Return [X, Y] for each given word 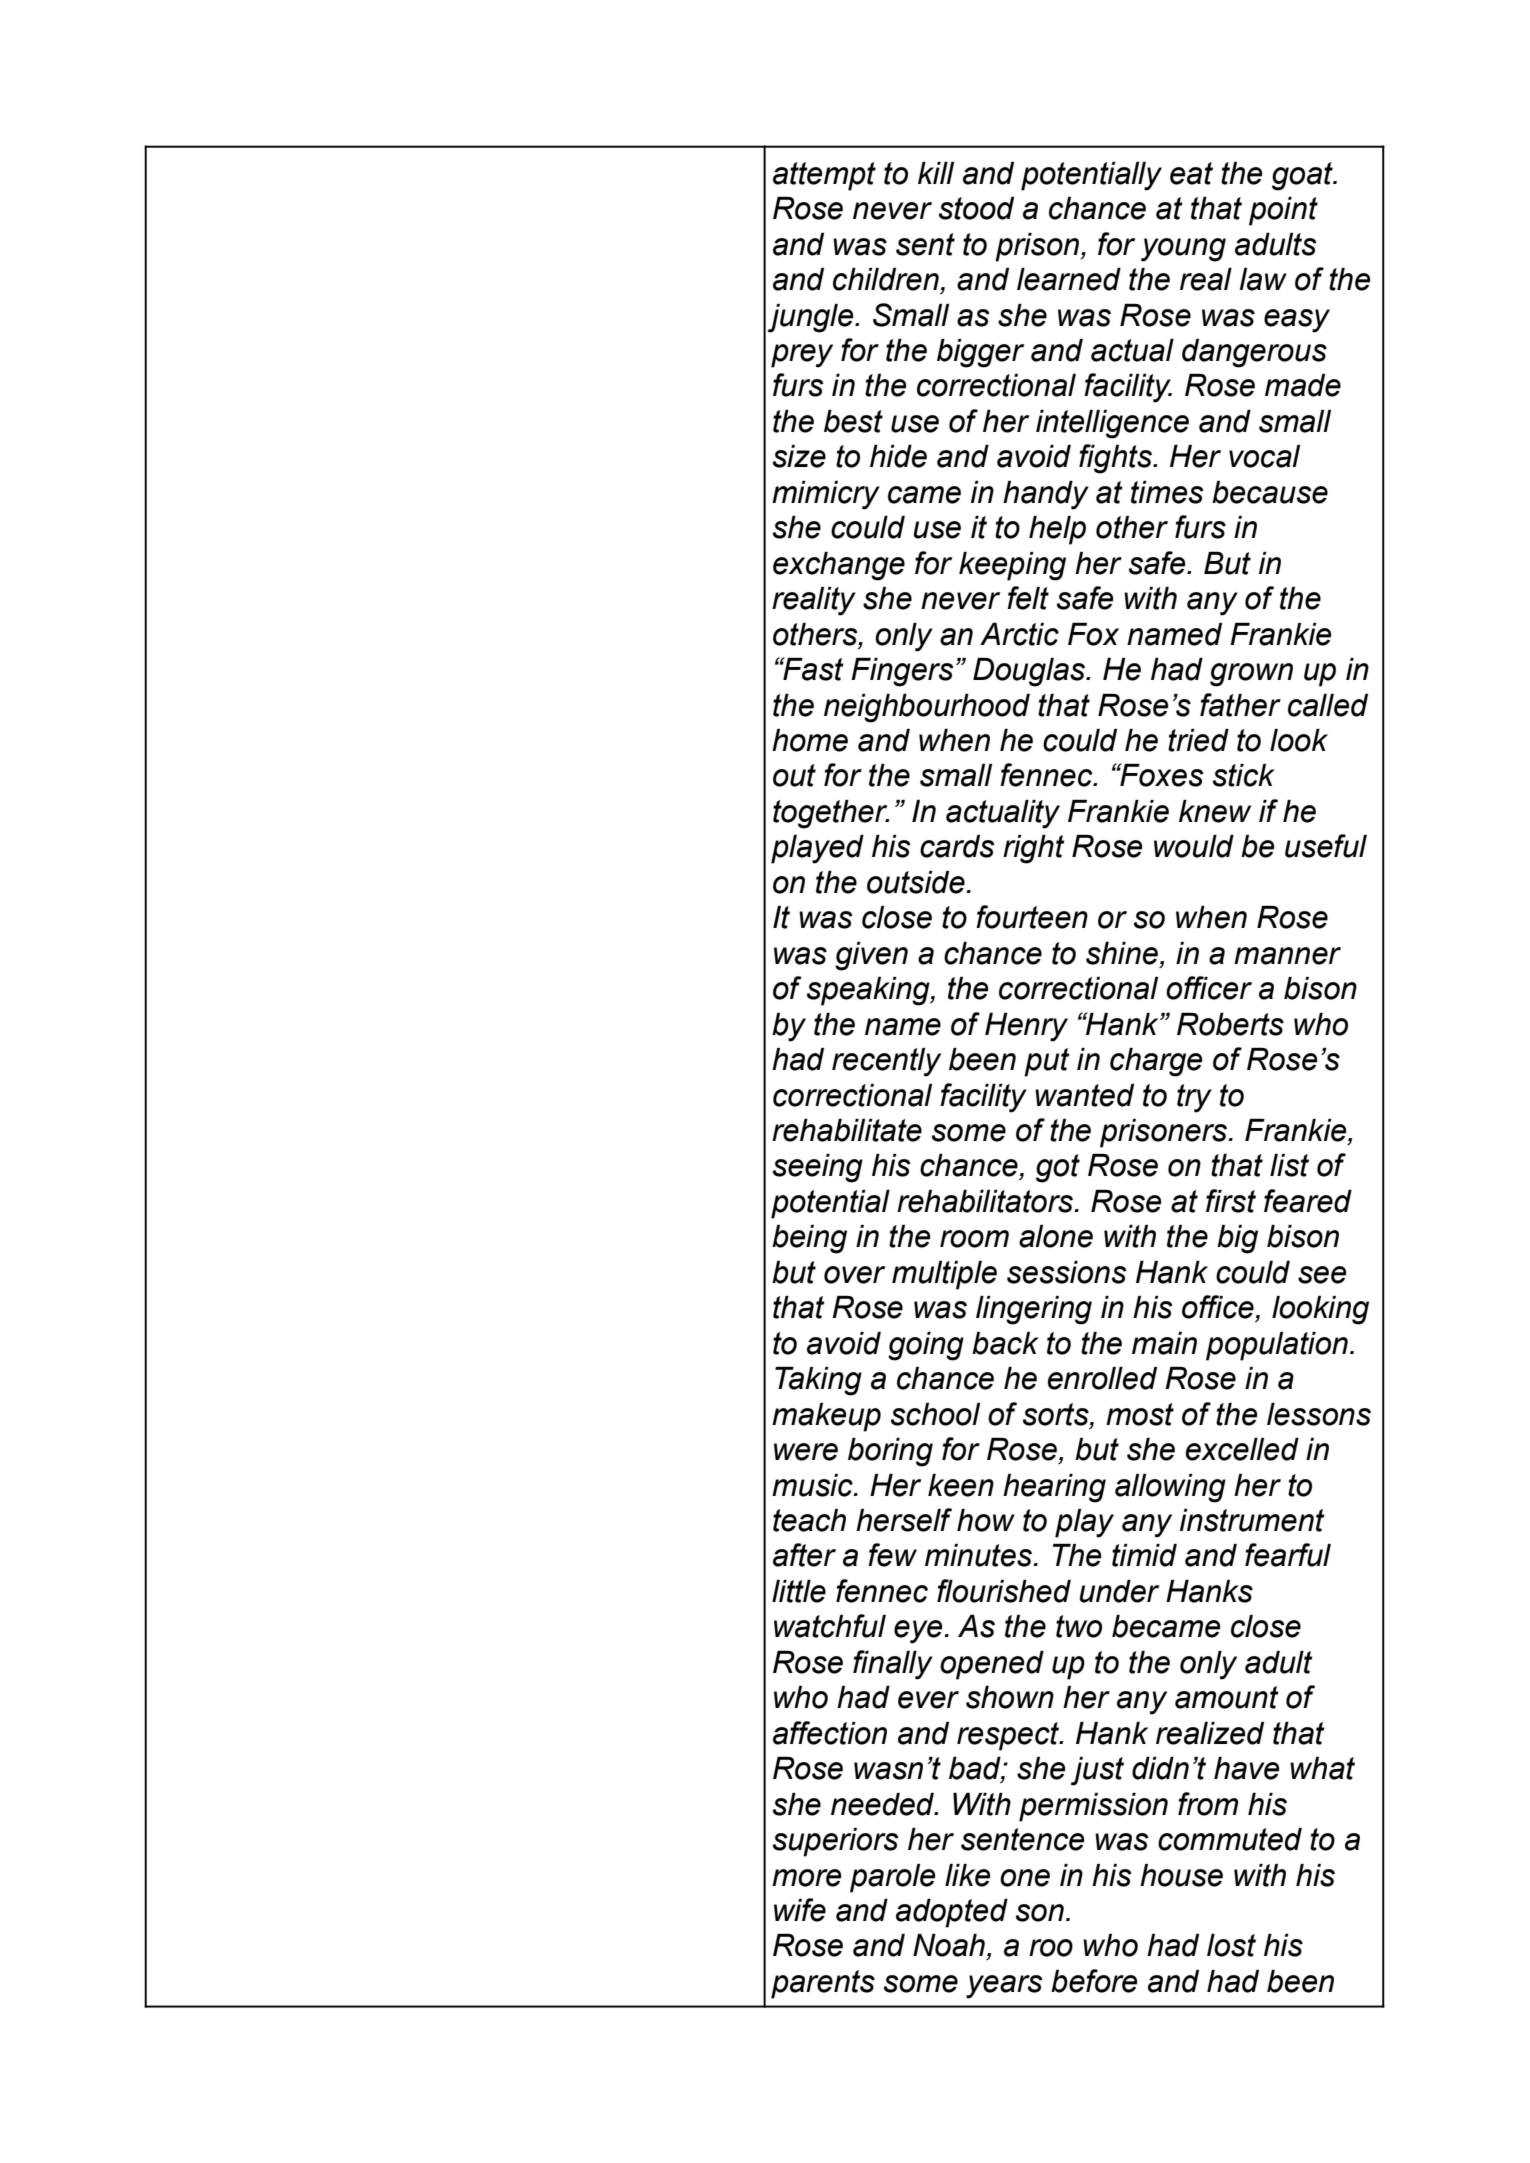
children [886, 279]
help [1057, 530]
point [1283, 211]
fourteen [1032, 917]
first [1231, 1201]
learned [1069, 279]
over [854, 1275]
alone [1056, 1236]
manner [1287, 956]
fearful [1288, 1555]
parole [892, 1878]
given [871, 956]
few [892, 1555]
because [1270, 492]
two [1079, 1626]
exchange [839, 566]
